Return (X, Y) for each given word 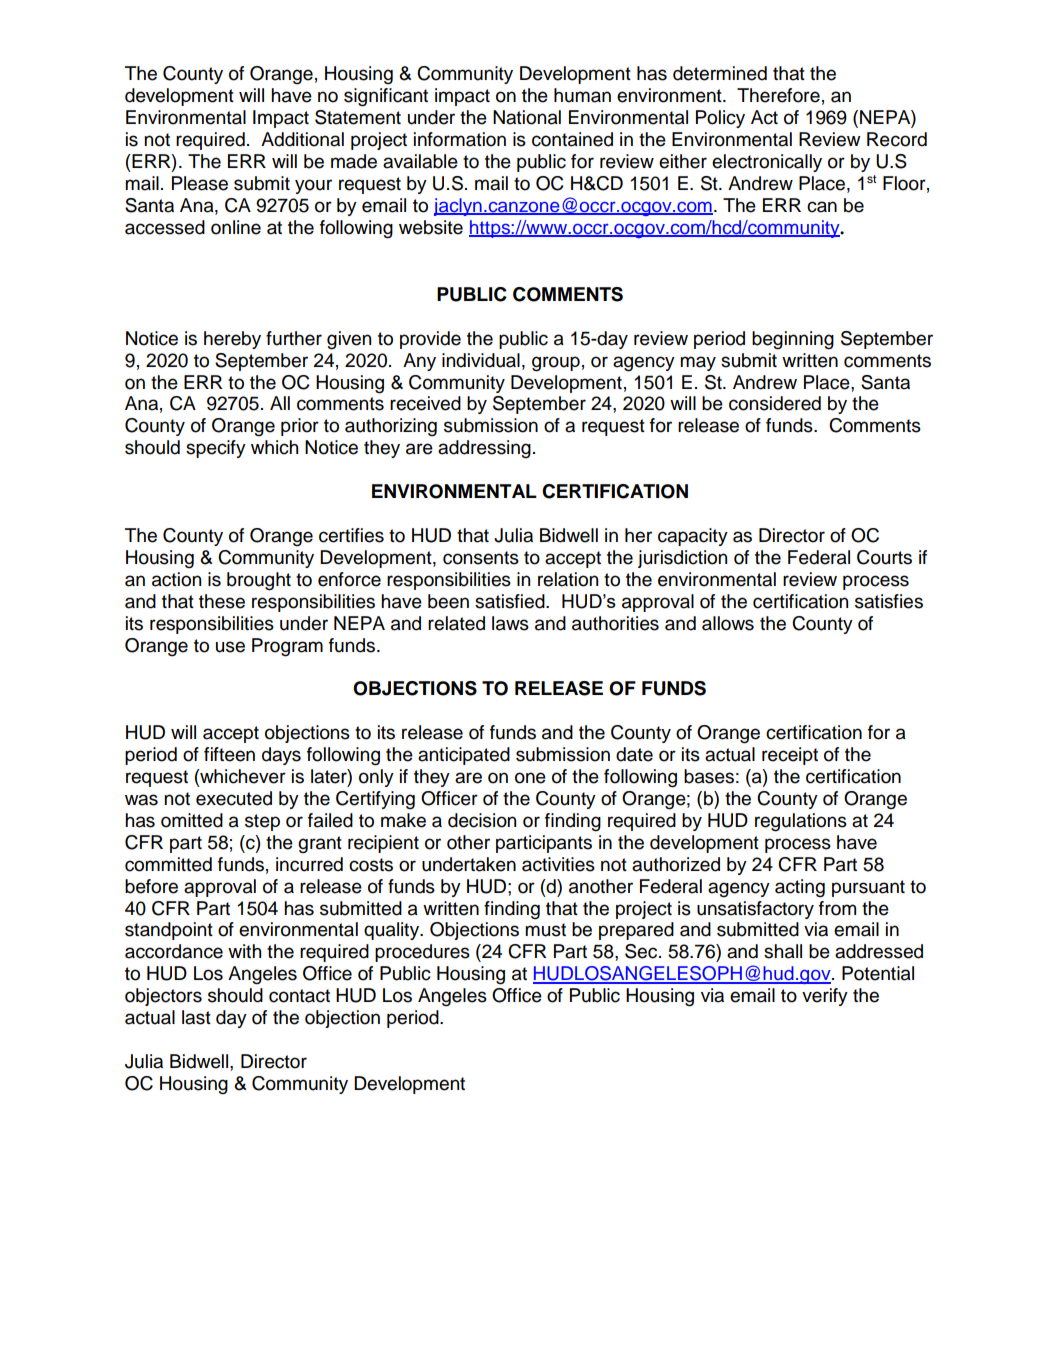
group (556, 364)
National (527, 117)
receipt (790, 756)
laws (510, 623)
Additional (302, 139)
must (545, 930)
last (196, 1017)
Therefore (778, 95)
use (230, 647)
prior (300, 427)
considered (775, 403)
